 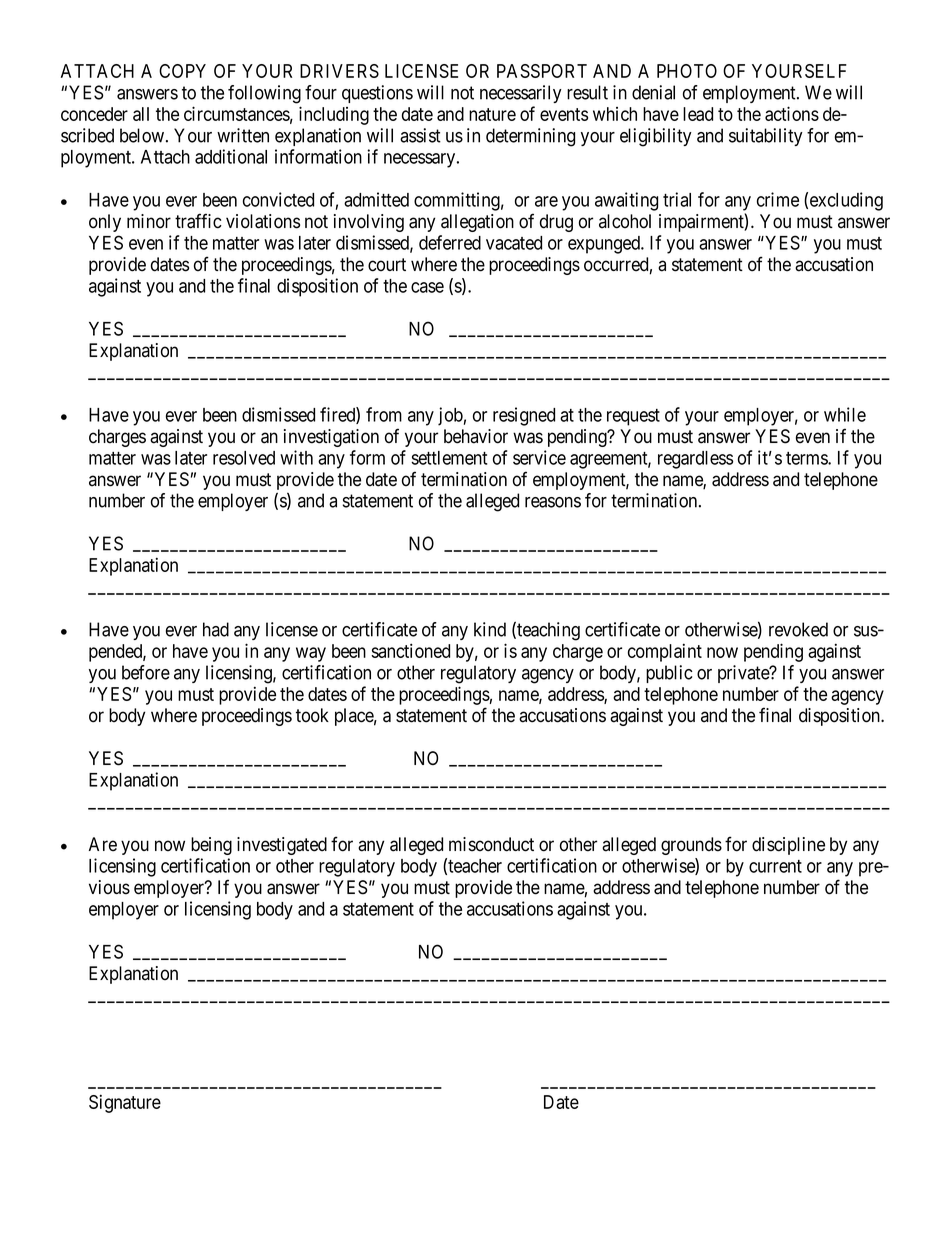 What do you see at coordinates (491, 844) in the screenshot?
I see `misconduct` at bounding box center [491, 844].
